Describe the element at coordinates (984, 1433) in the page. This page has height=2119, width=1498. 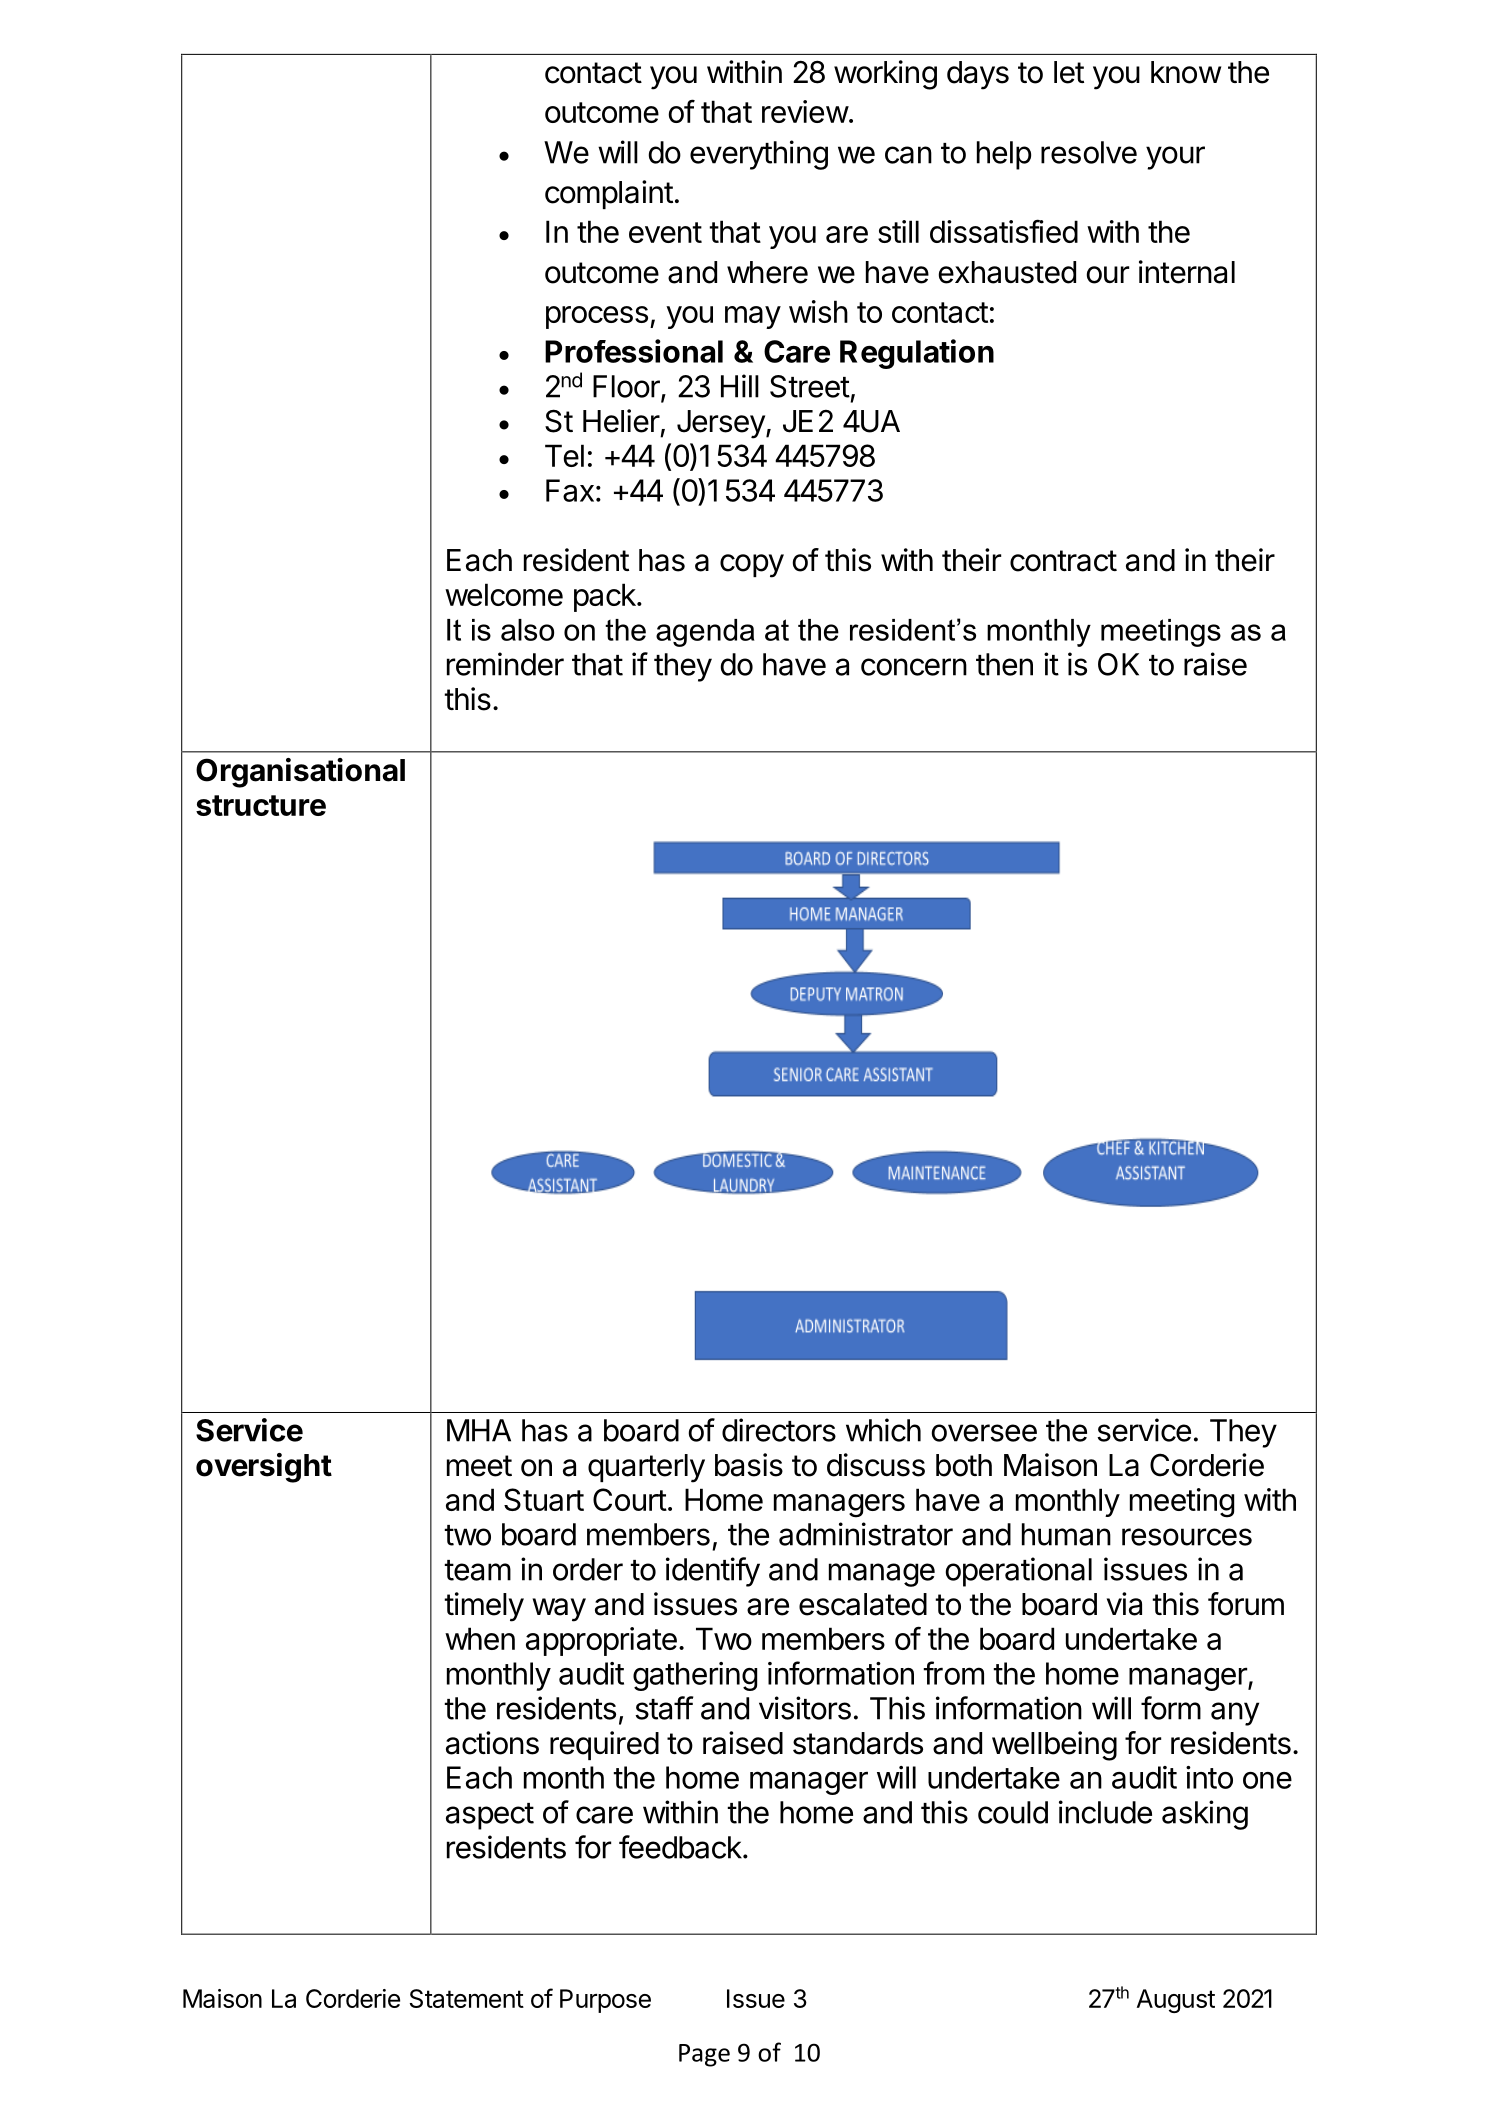
I see `oversee` at that location.
